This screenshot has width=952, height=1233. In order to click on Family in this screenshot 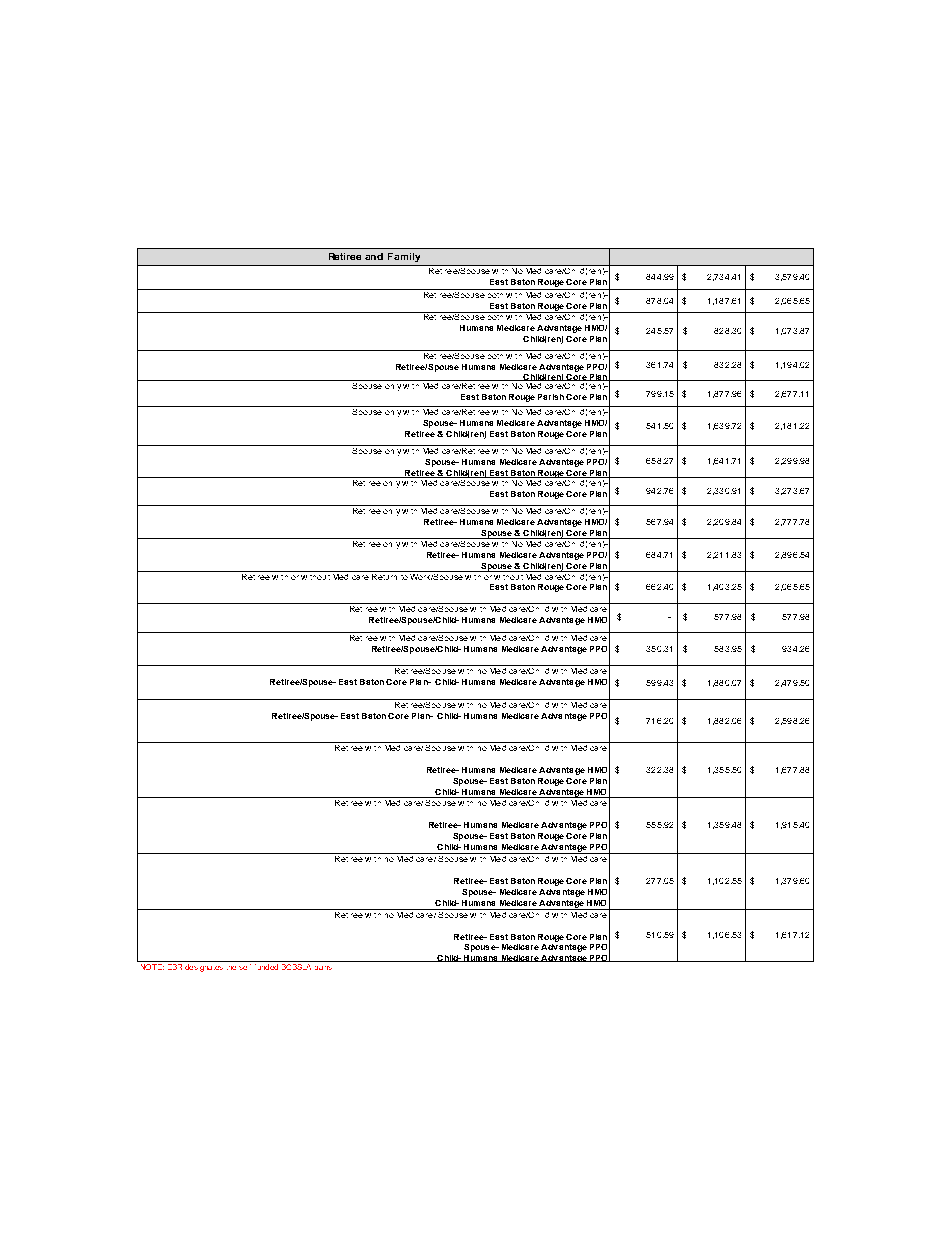, I will do `click(404, 257)`.
